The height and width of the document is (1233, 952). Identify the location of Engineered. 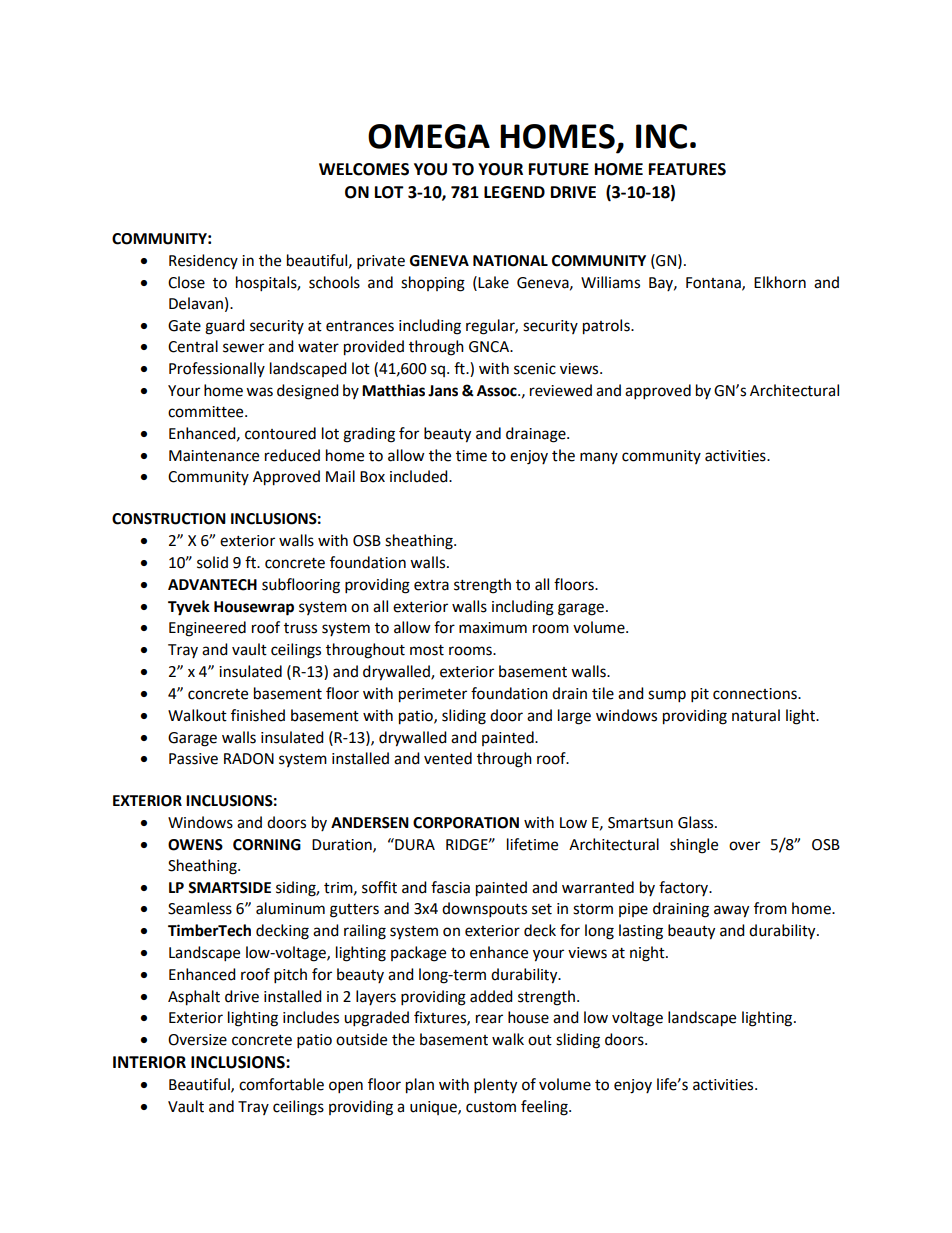
(207, 629).
